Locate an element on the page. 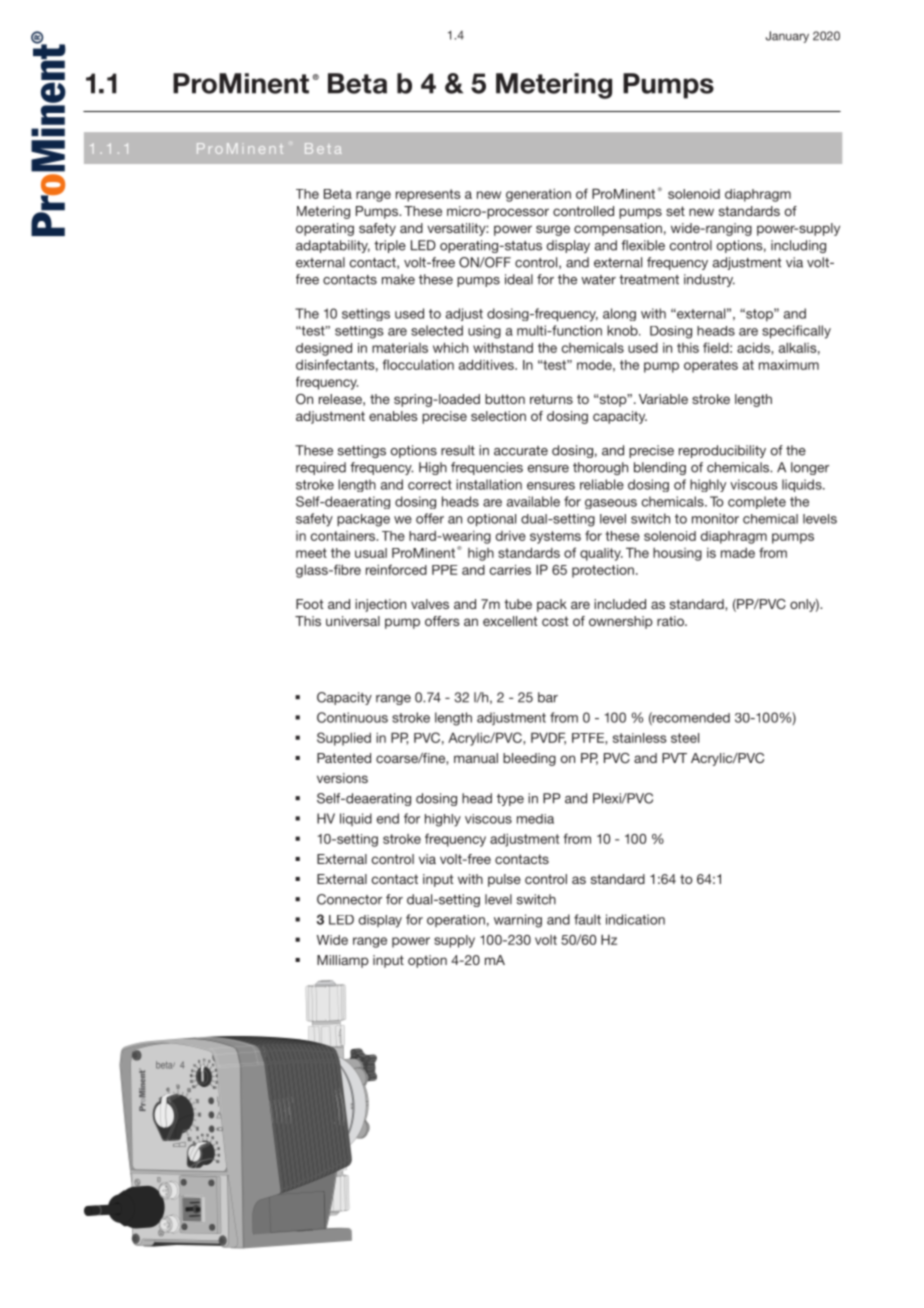  universal is located at coordinates (353, 621).
